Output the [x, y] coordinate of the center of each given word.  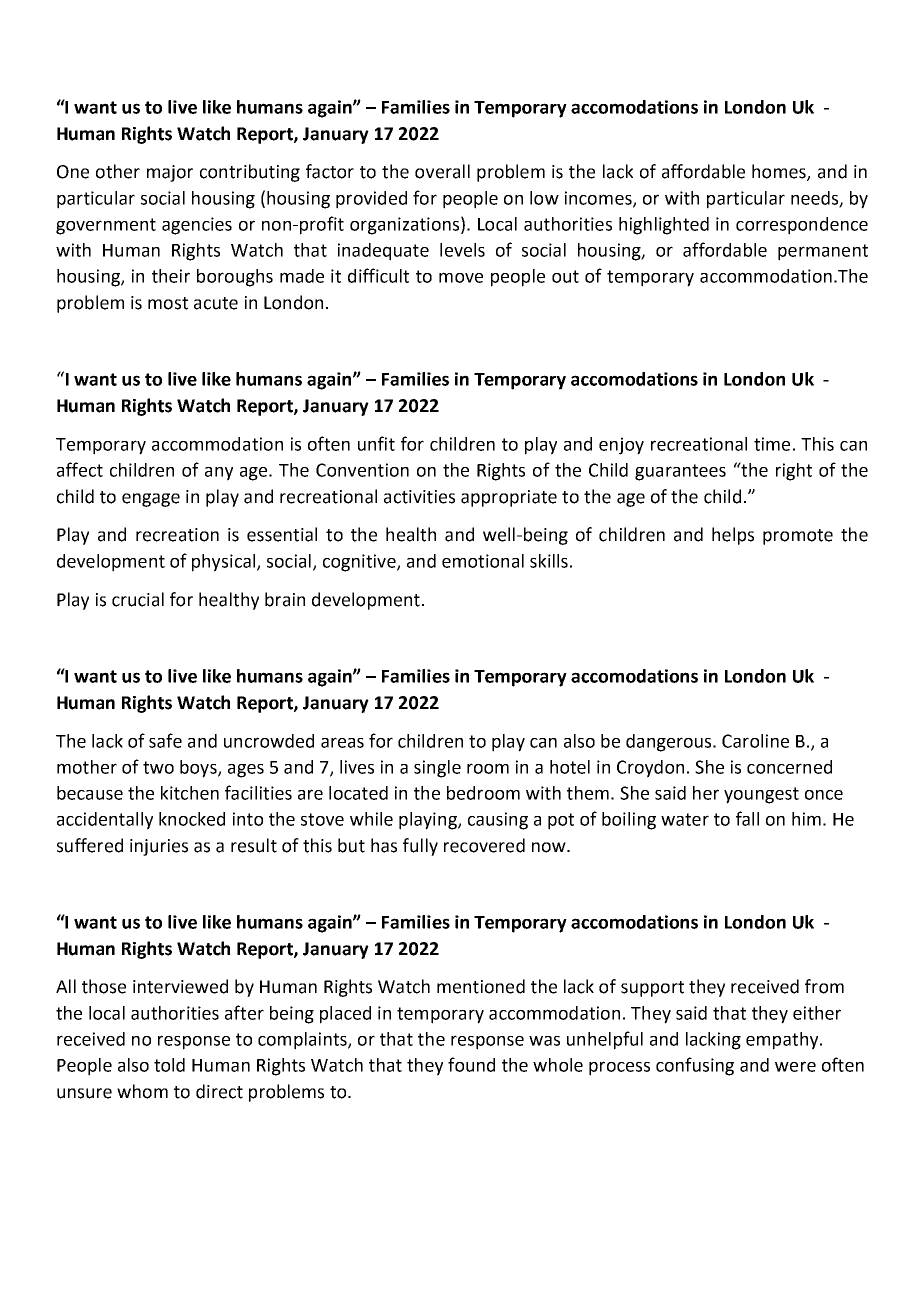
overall [442, 171]
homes [780, 172]
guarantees [680, 472]
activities [419, 497]
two [158, 767]
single [437, 769]
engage [151, 500]
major [170, 173]
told [169, 1065]
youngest [761, 795]
